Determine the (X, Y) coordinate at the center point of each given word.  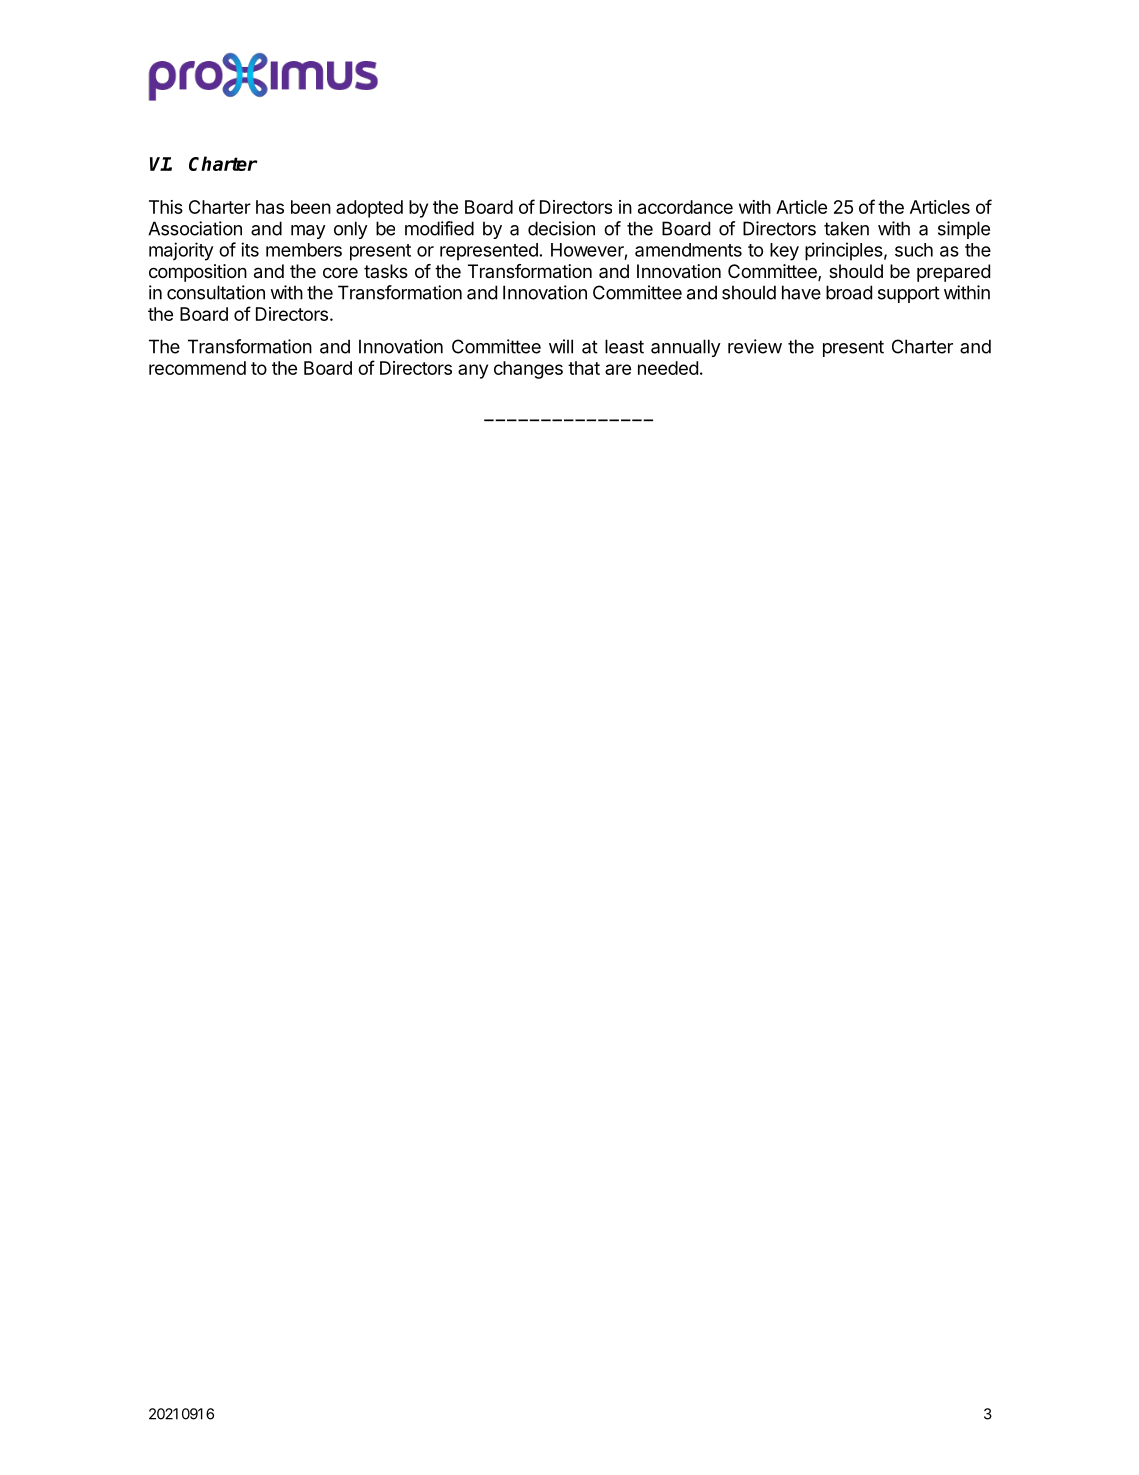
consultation (216, 292)
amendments (688, 250)
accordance (685, 207)
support (909, 294)
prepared (953, 273)
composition (198, 273)
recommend (197, 368)
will (561, 346)
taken (846, 228)
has (270, 207)
